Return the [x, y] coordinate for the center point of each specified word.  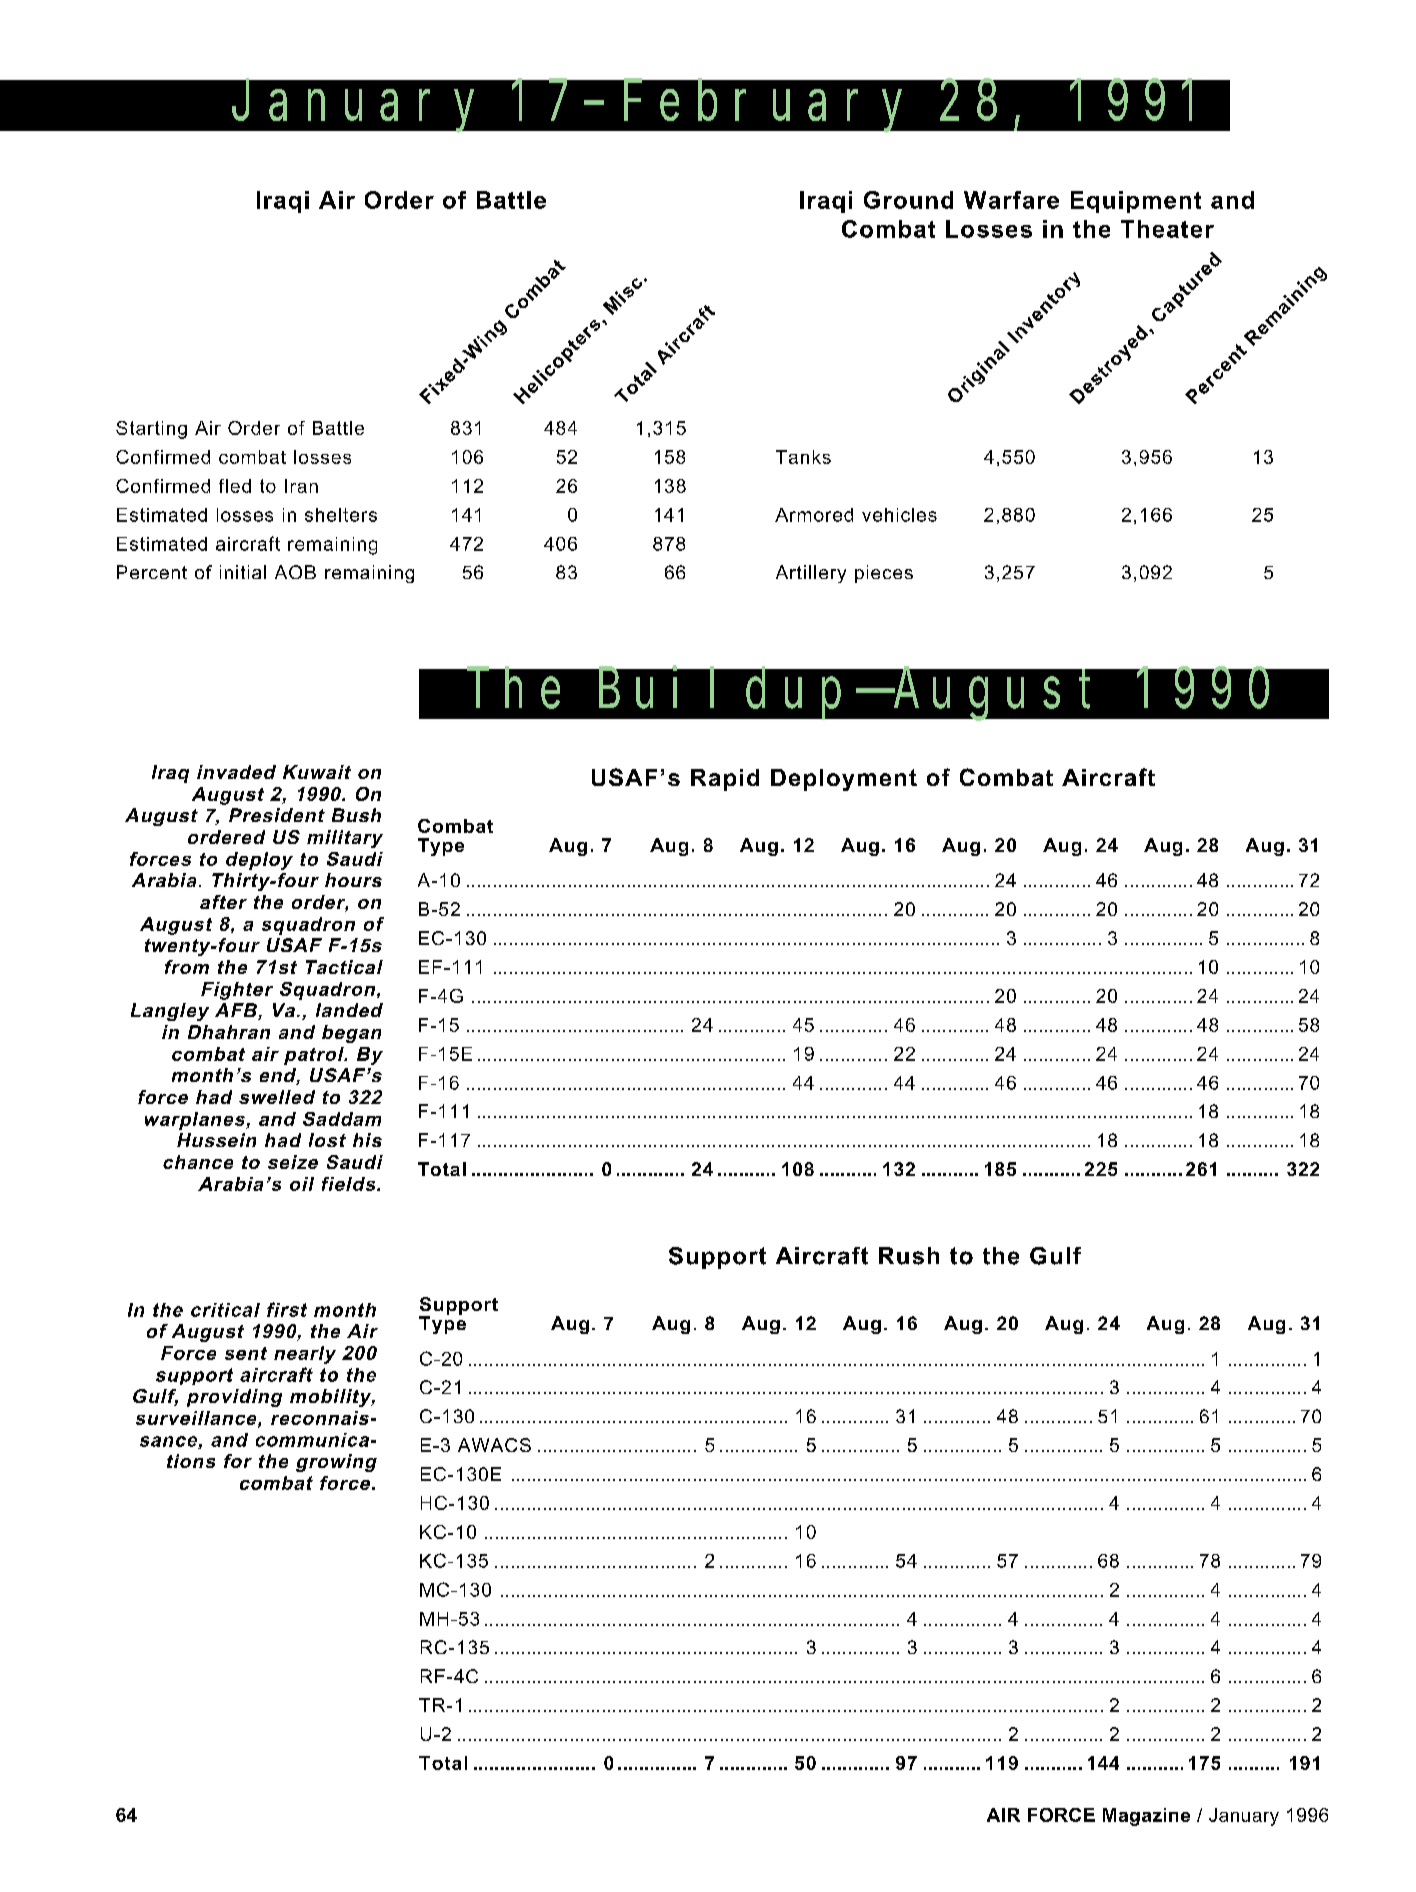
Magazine [1146, 1817]
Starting [151, 430]
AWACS [494, 1445]
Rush [909, 1256]
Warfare [1011, 200]
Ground [908, 200]
